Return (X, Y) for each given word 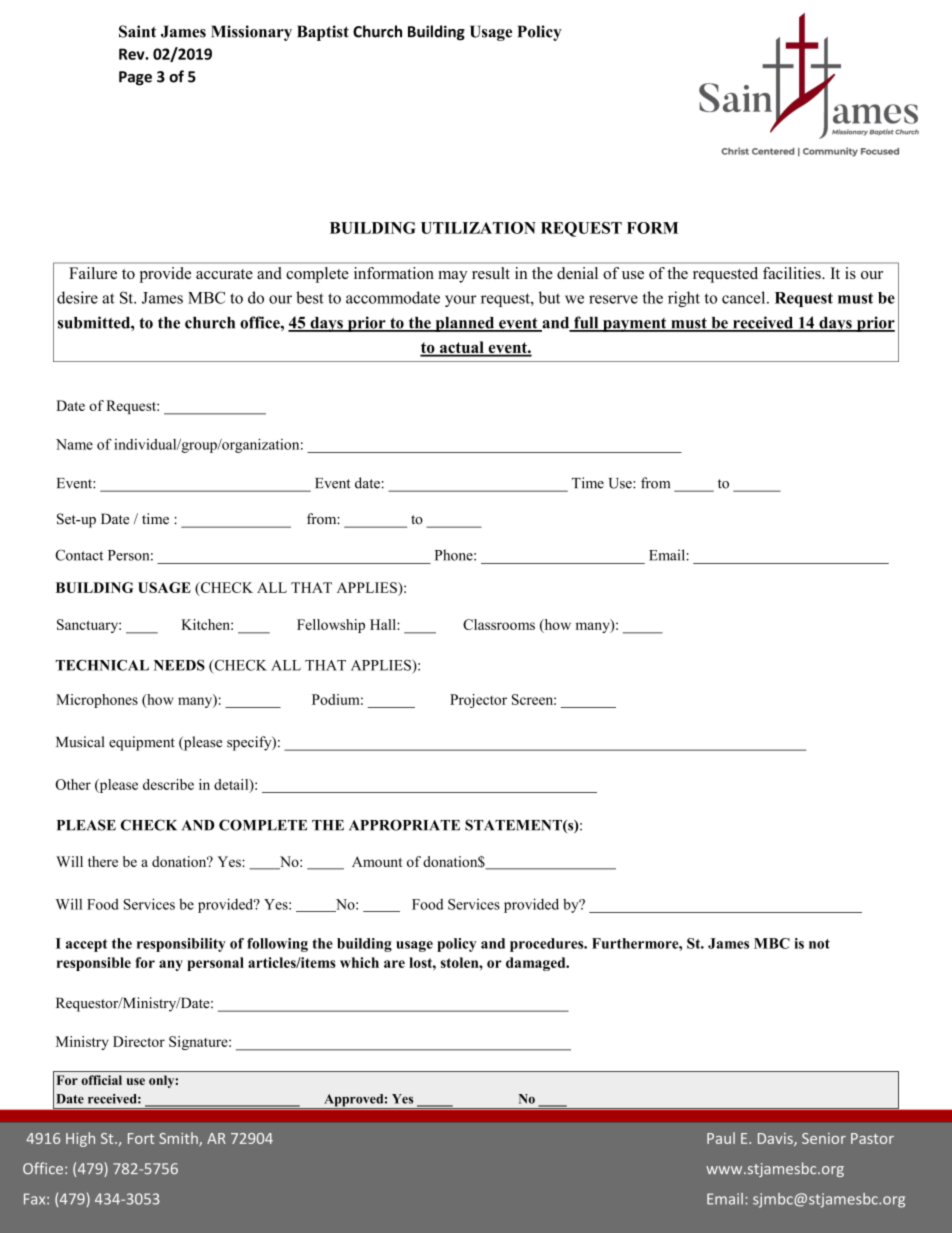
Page (135, 78)
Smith (179, 1139)
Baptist (323, 33)
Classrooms (499, 624)
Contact (79, 555)
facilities (793, 273)
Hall (384, 624)
